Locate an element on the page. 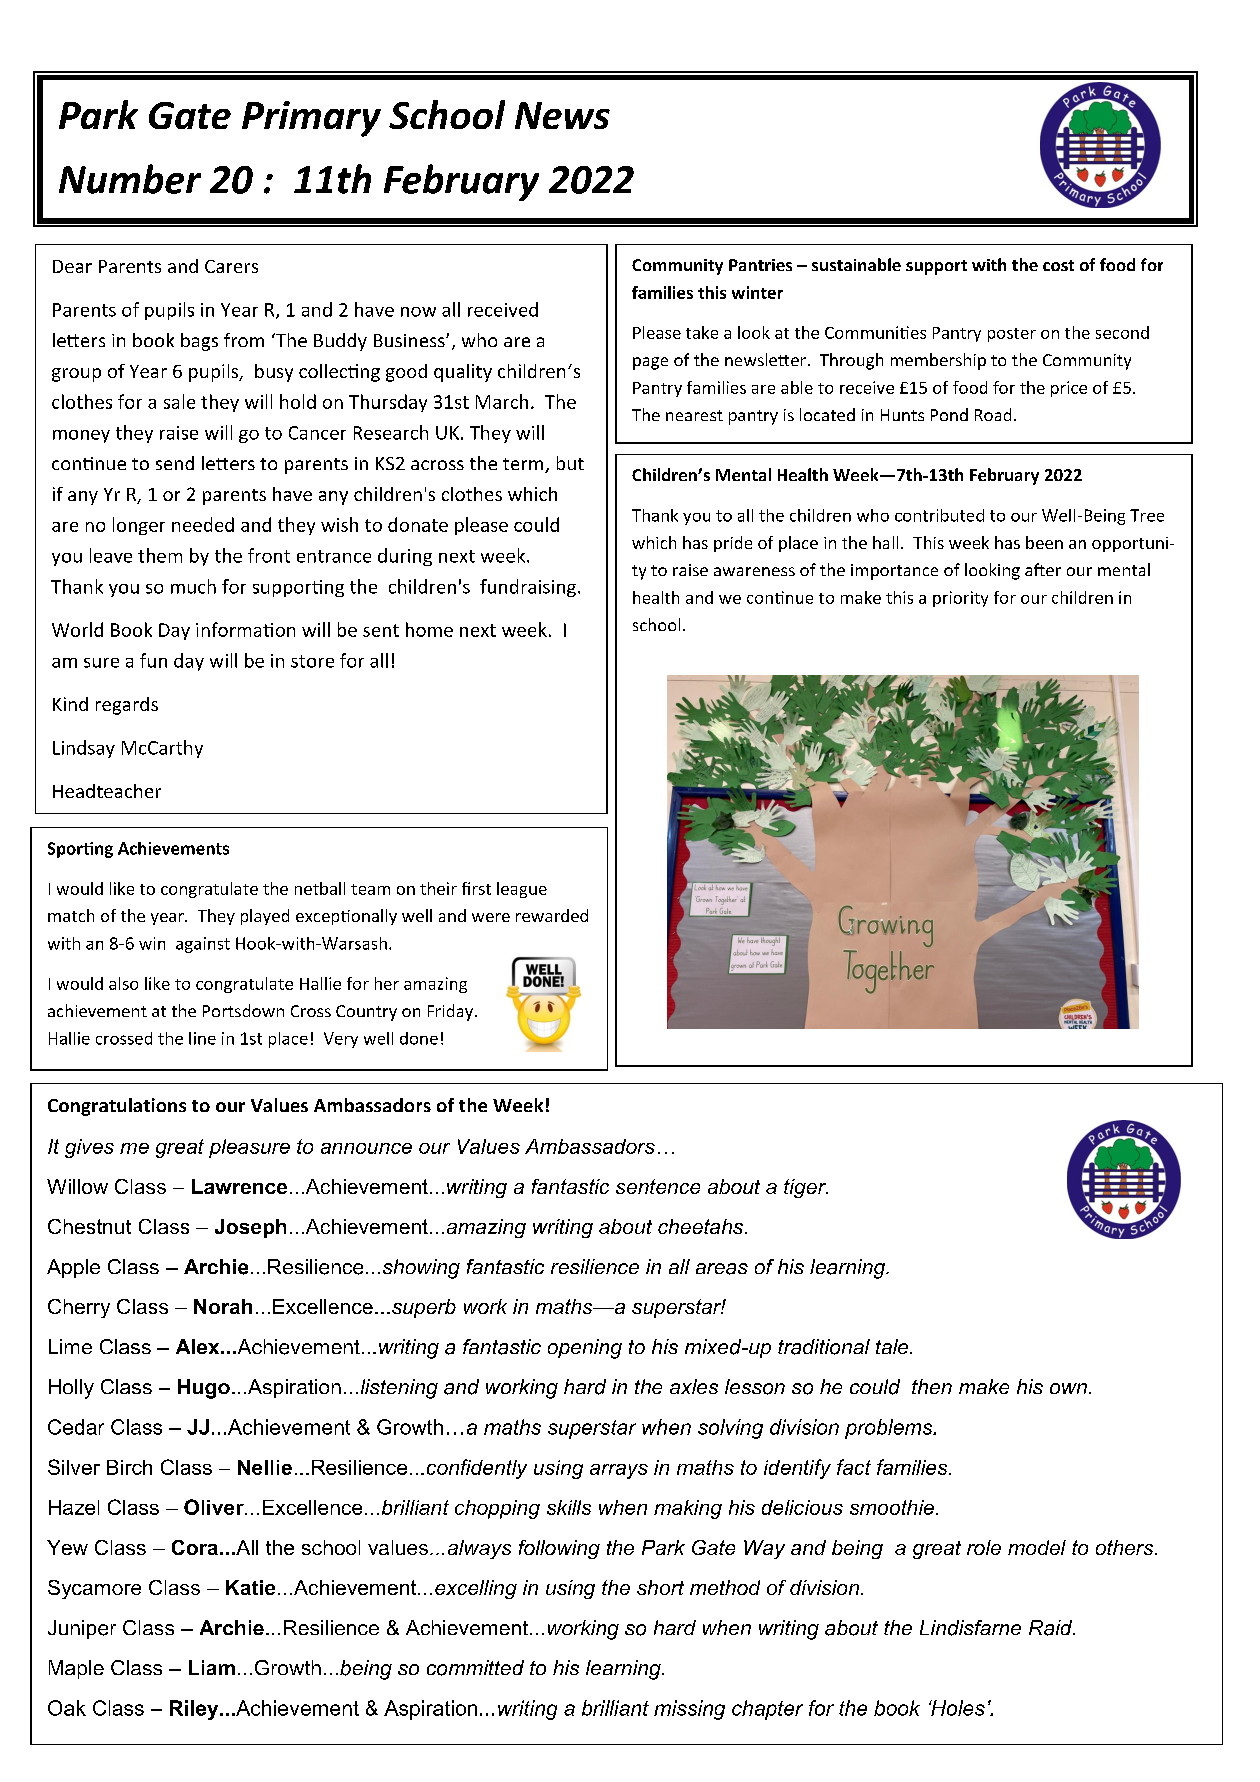 This image has width=1260, height=1782. needed is located at coordinates (203, 524).
